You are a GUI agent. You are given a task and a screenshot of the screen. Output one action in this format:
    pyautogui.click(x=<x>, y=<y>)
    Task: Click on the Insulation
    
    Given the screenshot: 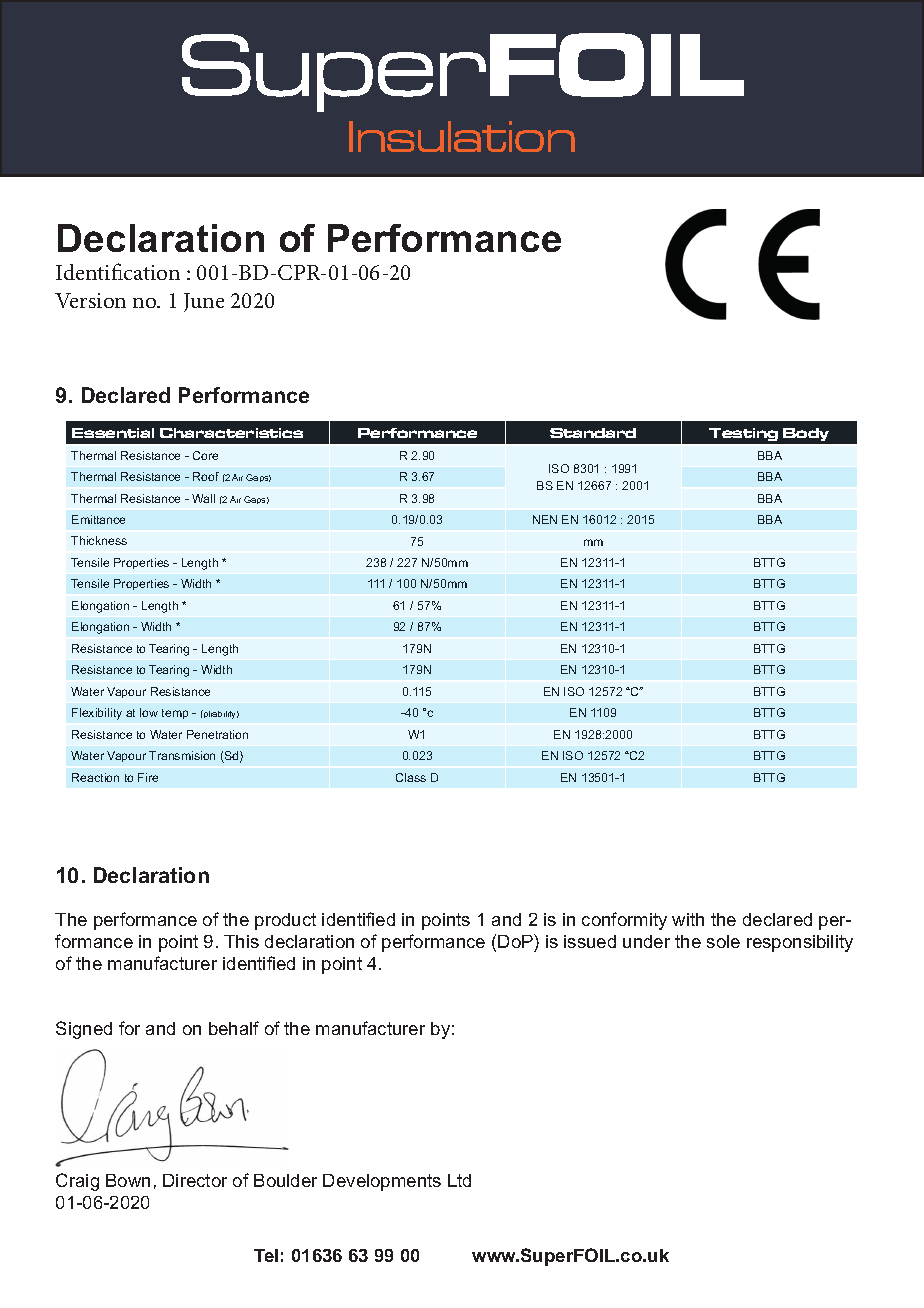 What is the action you would take?
    pyautogui.click(x=462, y=136)
